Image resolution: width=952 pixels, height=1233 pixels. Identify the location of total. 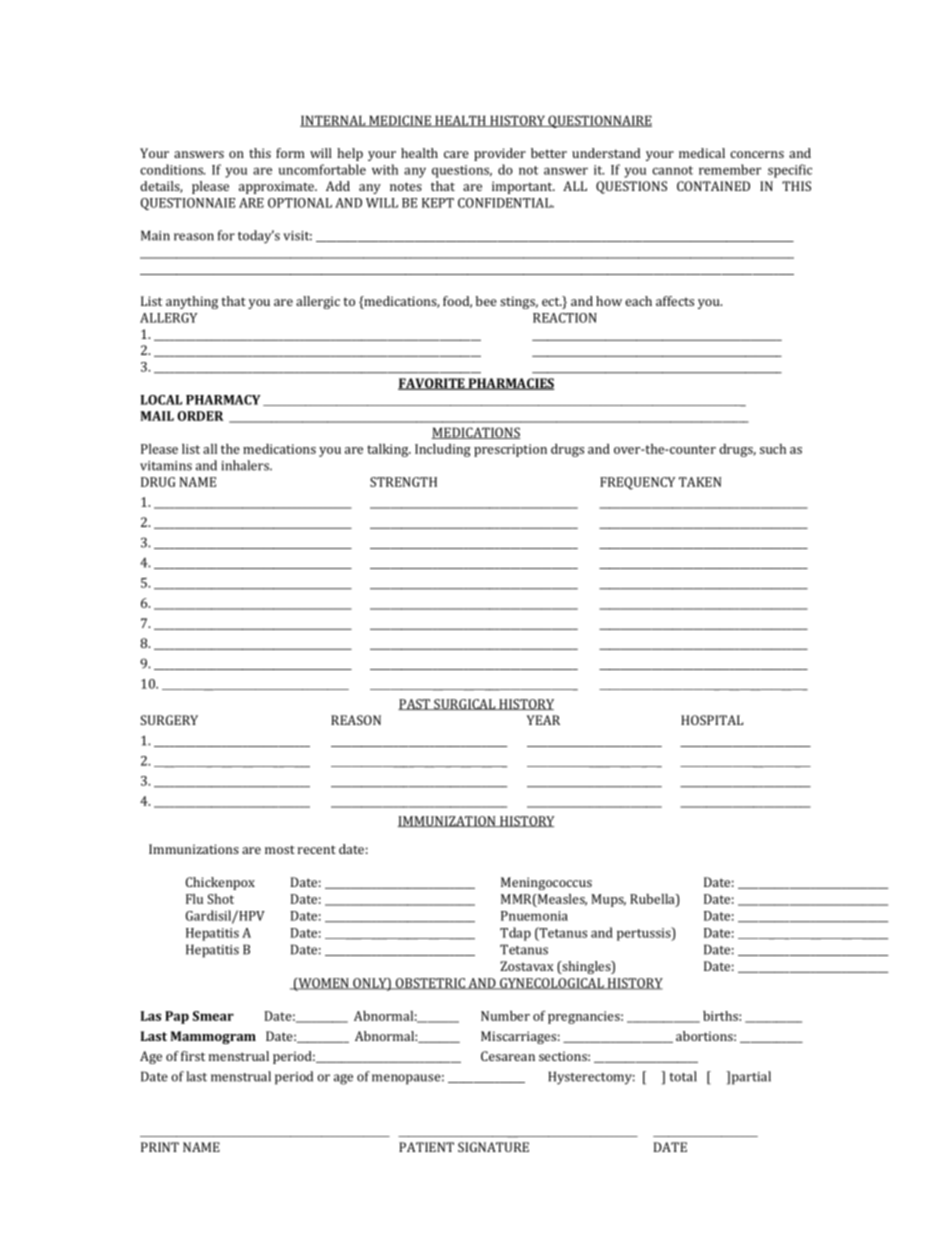
(683, 1076).
